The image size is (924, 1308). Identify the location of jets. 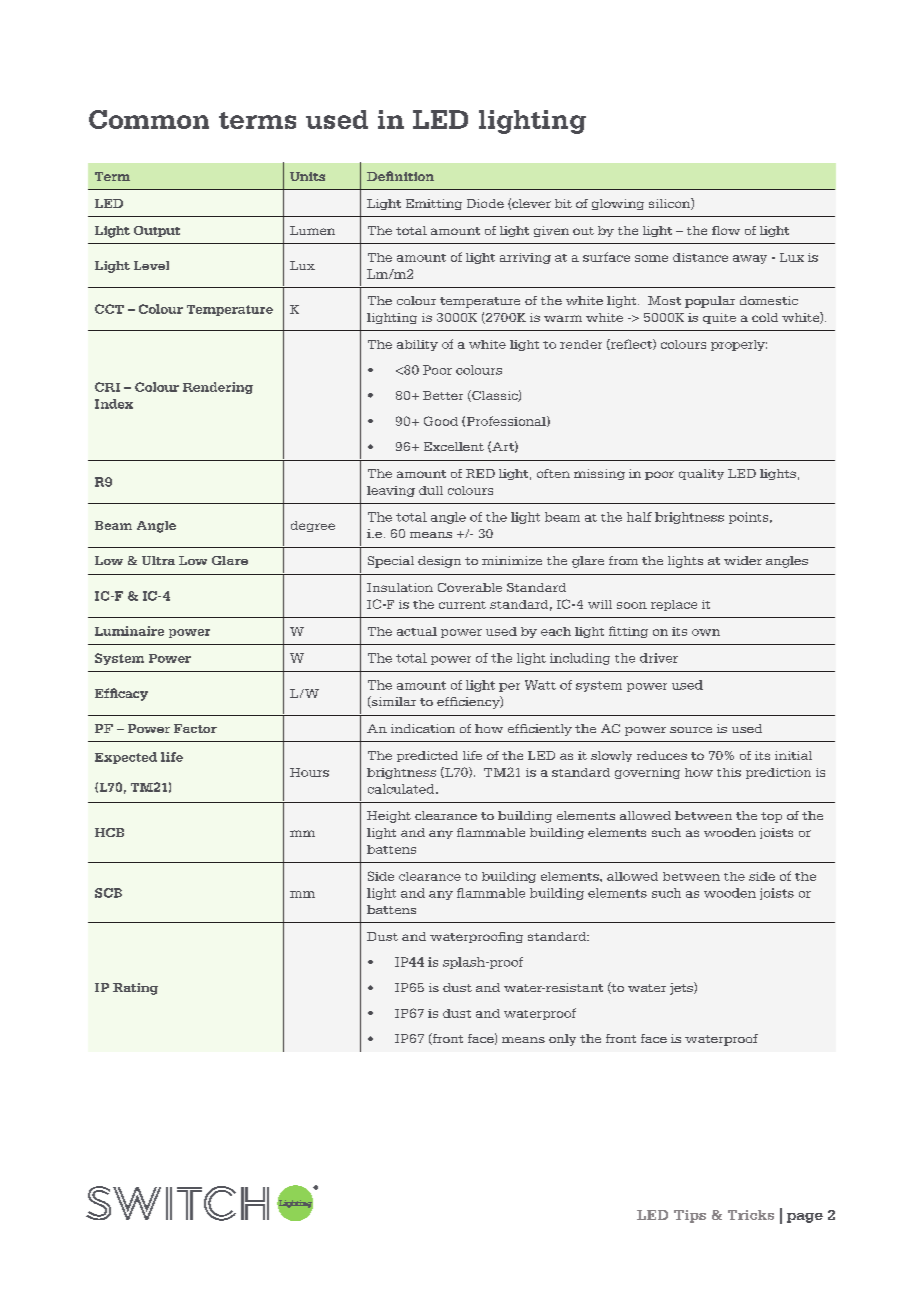
(682, 988).
